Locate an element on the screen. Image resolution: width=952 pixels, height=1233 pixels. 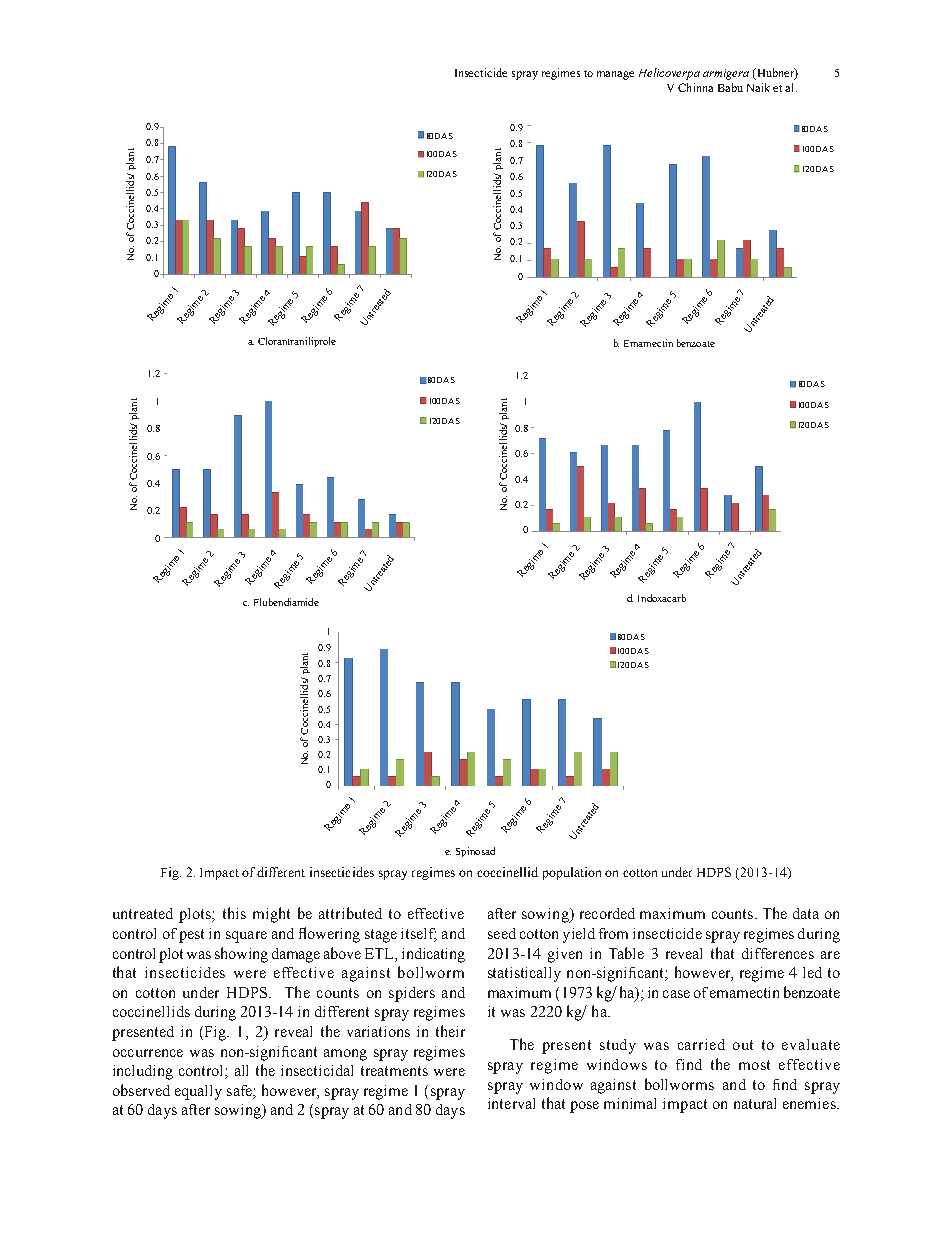
armigera is located at coordinates (726, 74).
